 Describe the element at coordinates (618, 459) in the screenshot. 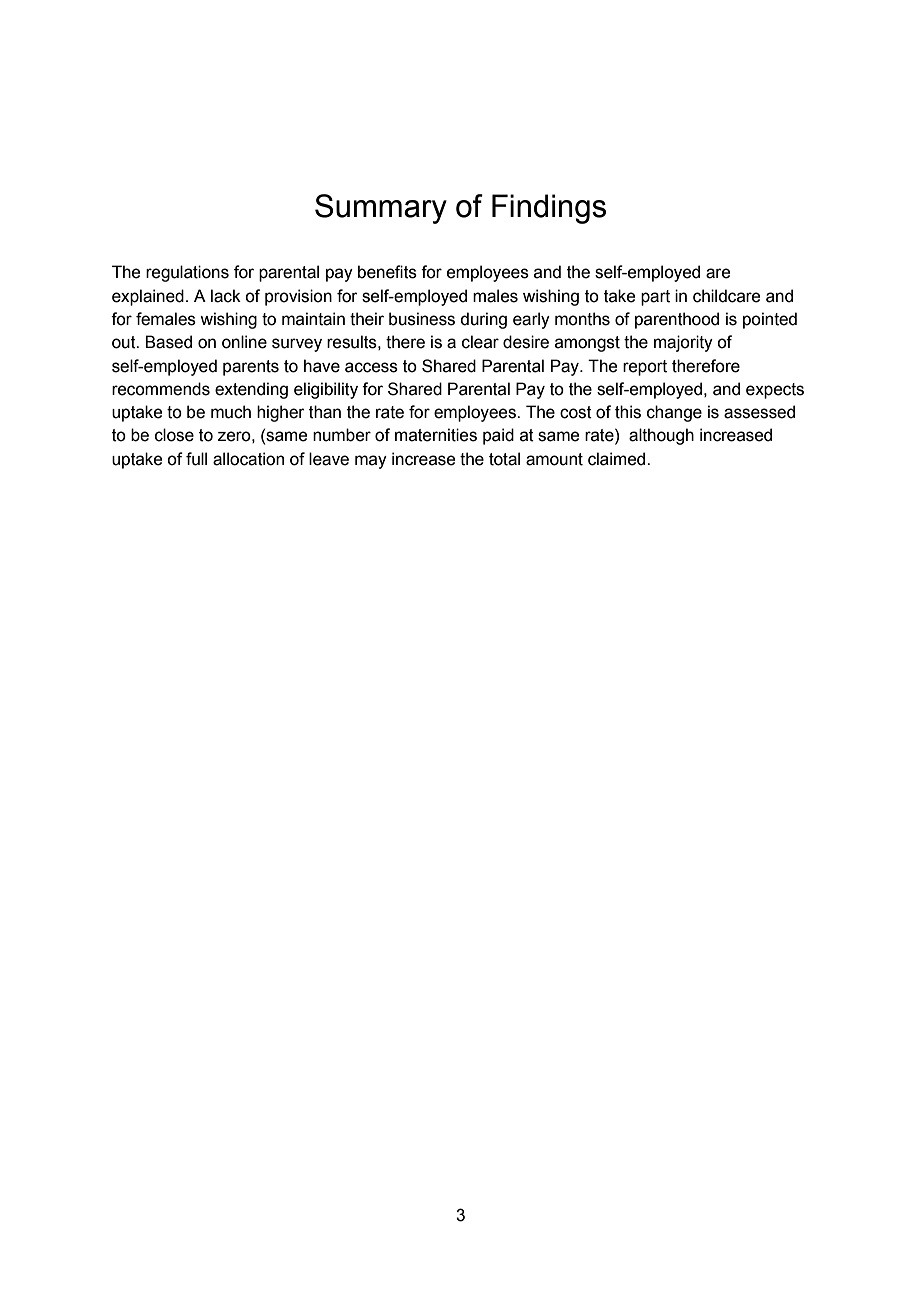

I see `claimed` at that location.
